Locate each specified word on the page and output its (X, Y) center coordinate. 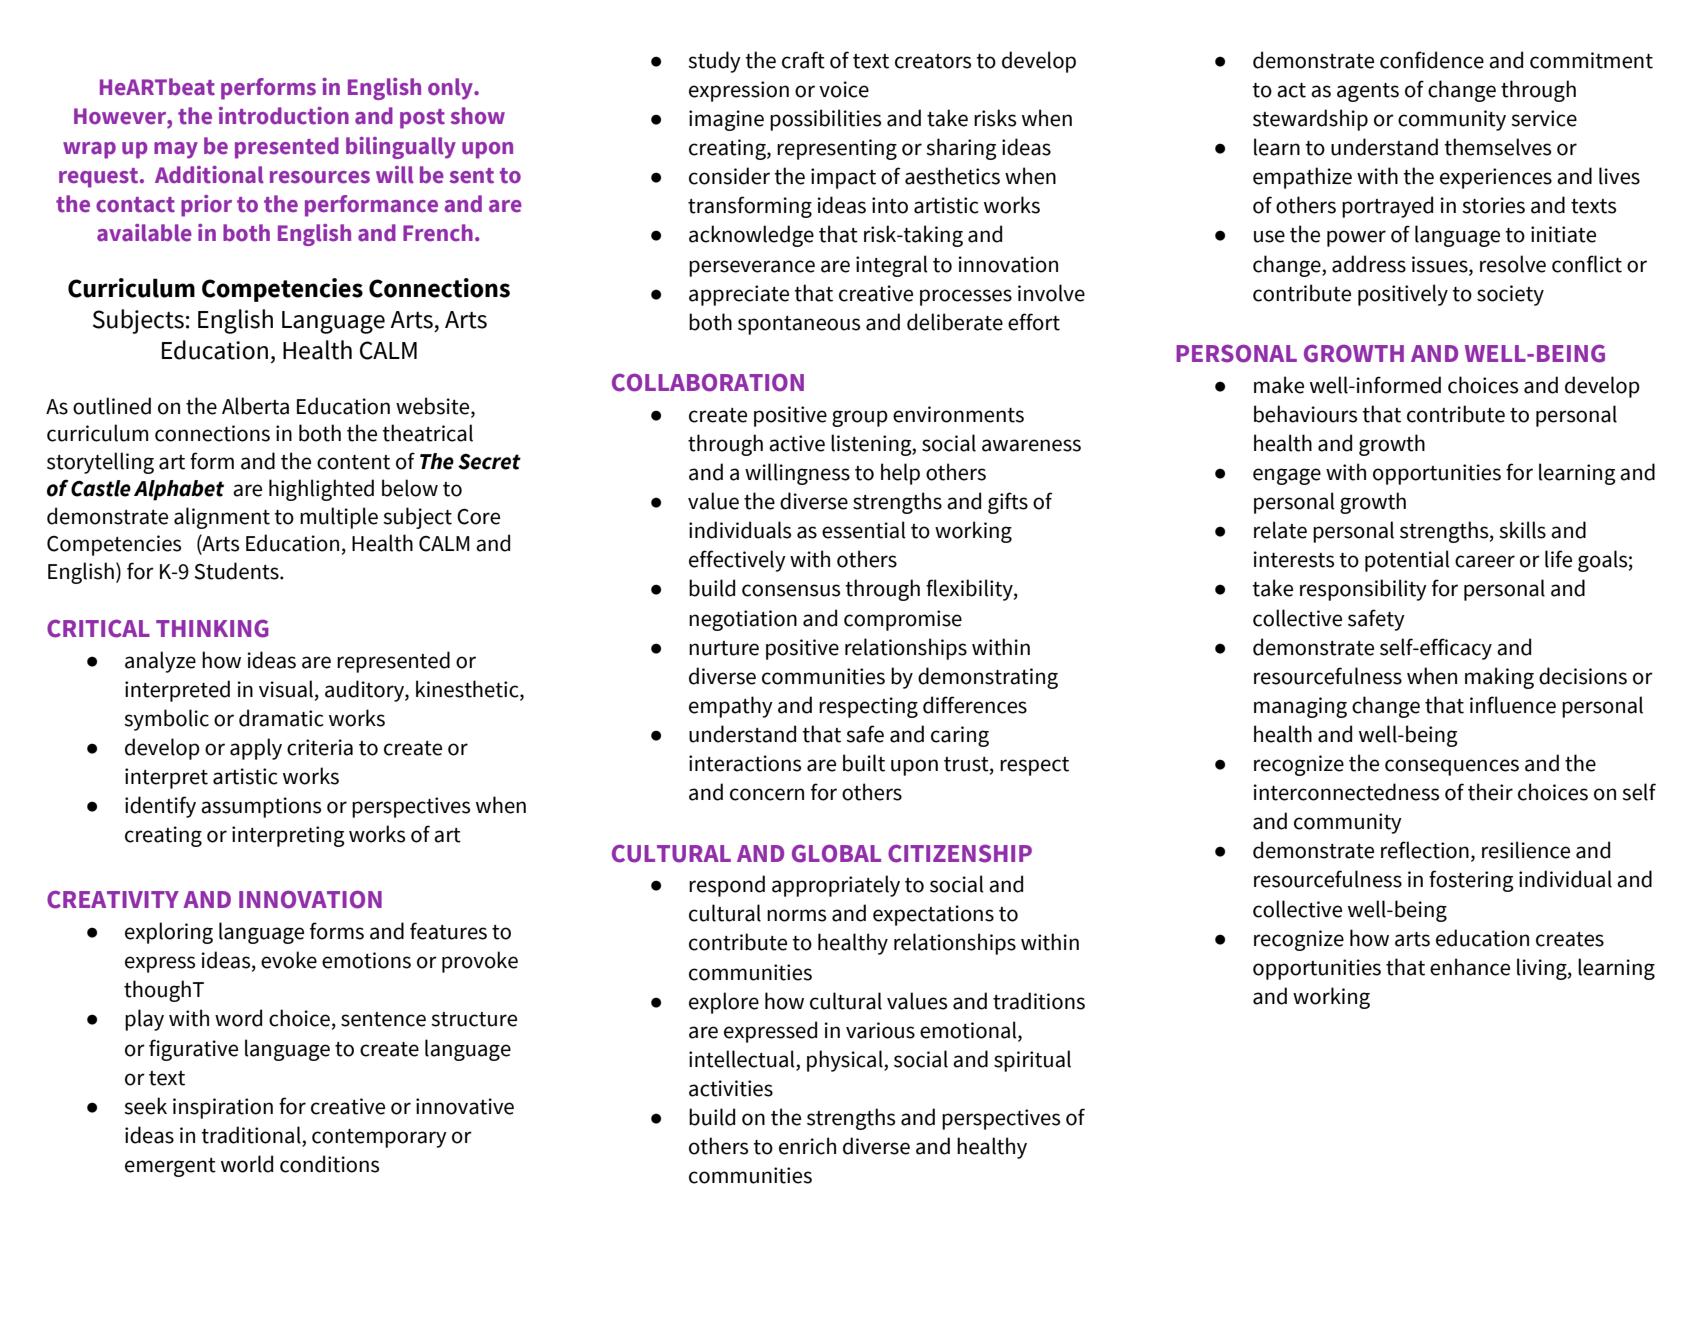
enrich (807, 1146)
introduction (284, 116)
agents (1368, 92)
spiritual (1032, 1061)
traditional (252, 1136)
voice (844, 89)
